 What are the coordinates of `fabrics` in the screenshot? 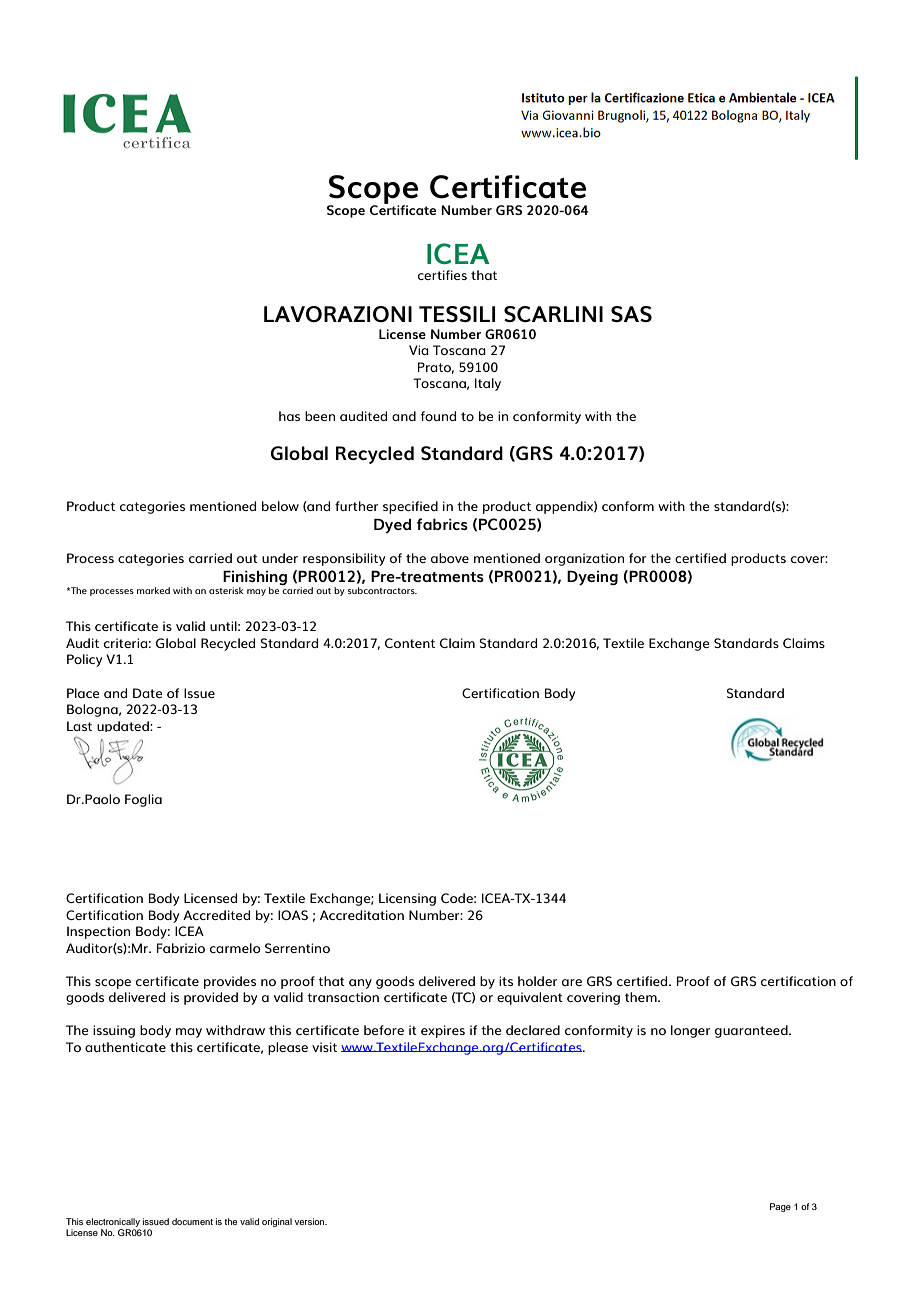 It's located at (442, 524).
